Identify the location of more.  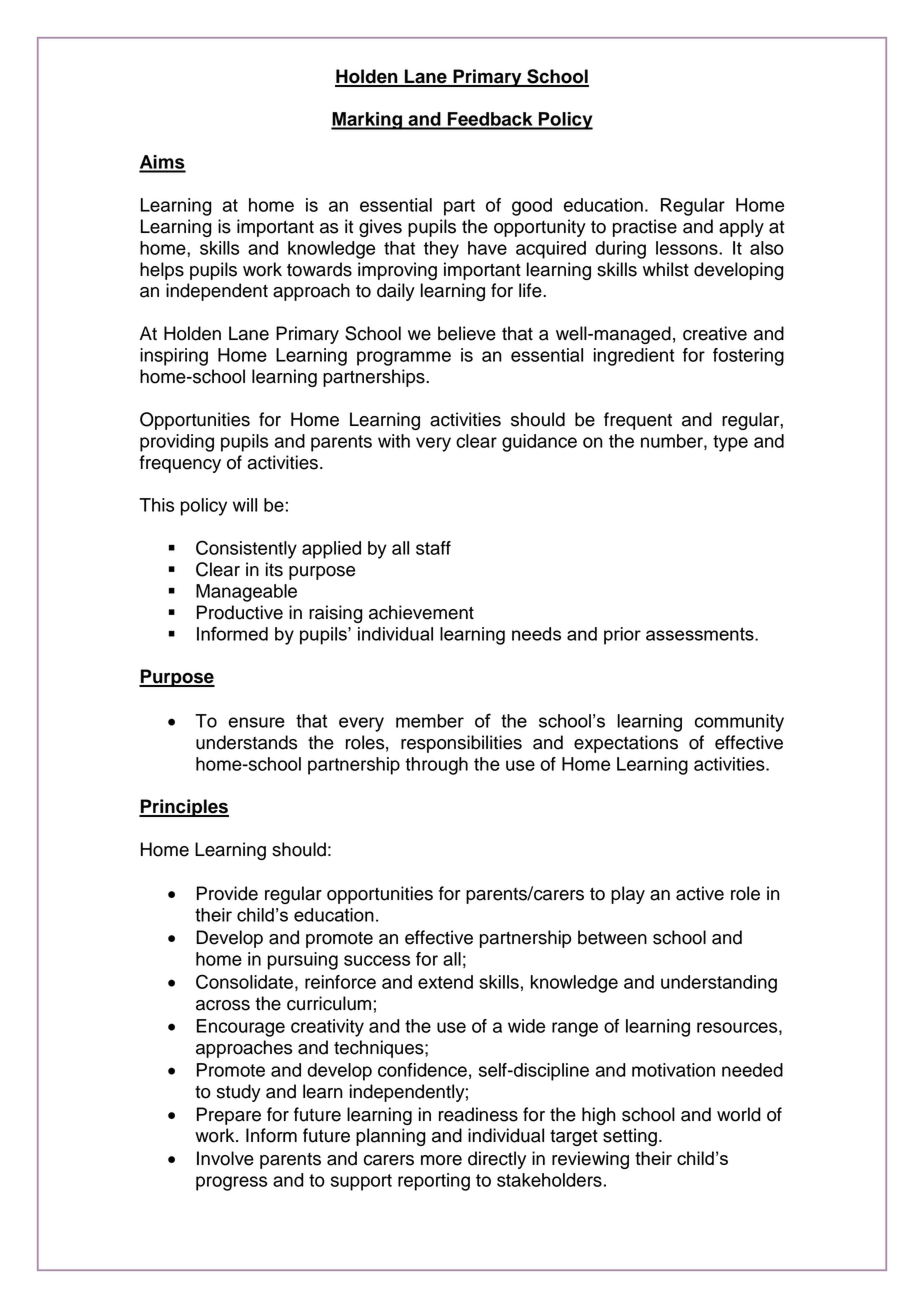
(441, 1160).
